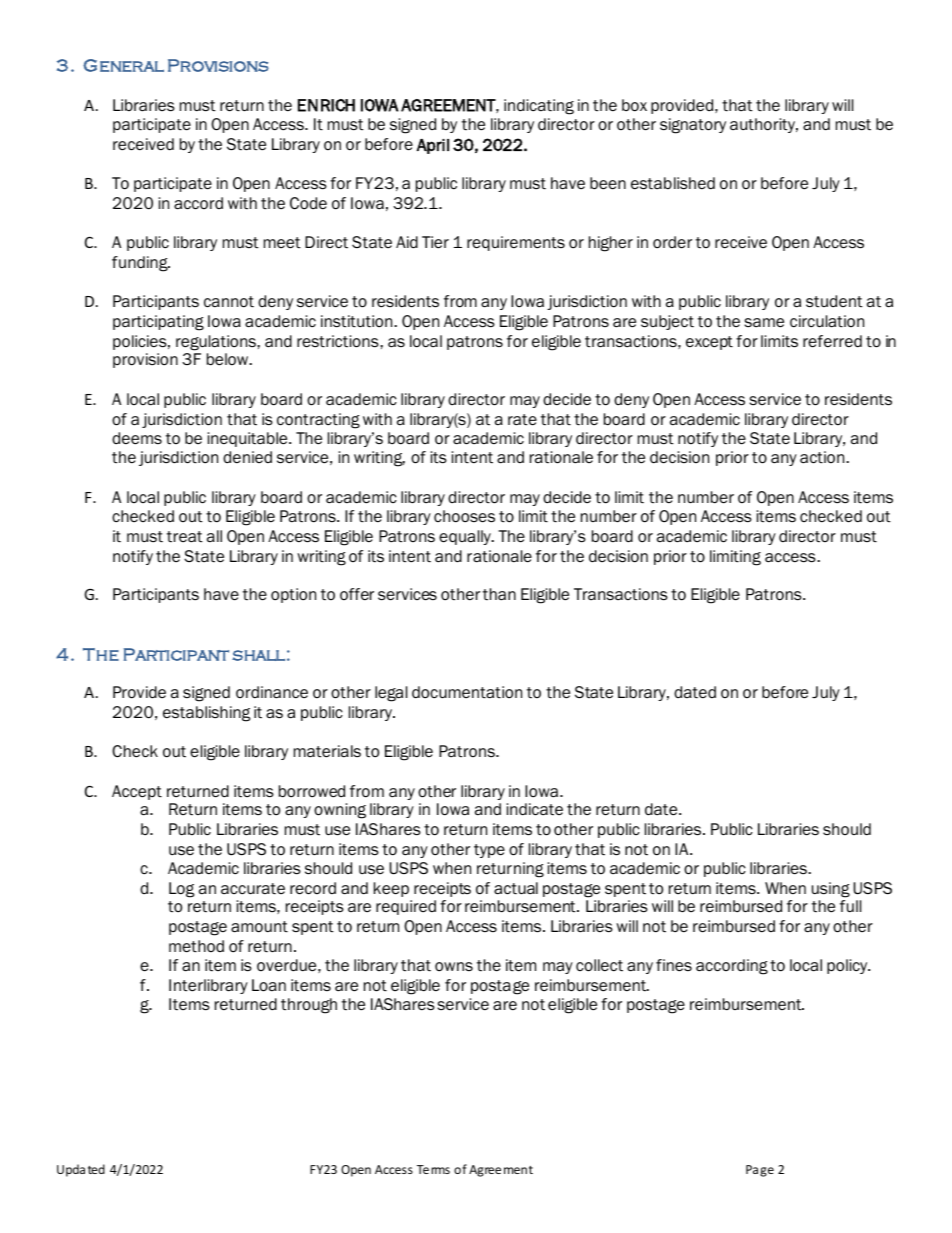 Image resolution: width=952 pixels, height=1233 pixels. Describe the element at coordinates (764, 323) in the screenshot. I see `same` at that location.
